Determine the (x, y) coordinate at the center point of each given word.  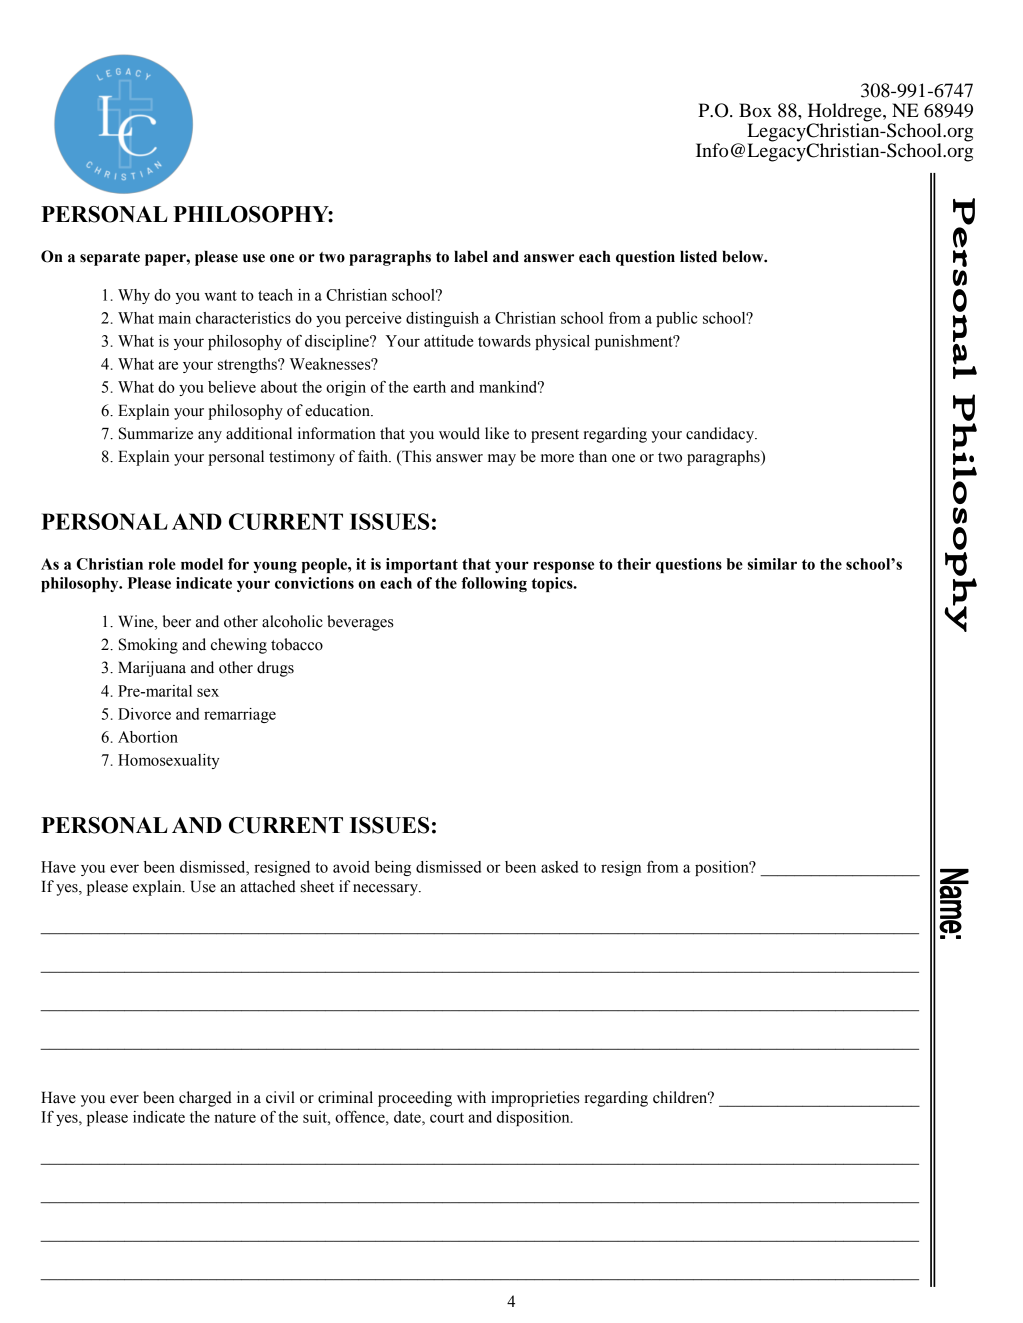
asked (559, 867)
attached (268, 886)
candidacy (721, 435)
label (471, 256)
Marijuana (152, 669)
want (220, 295)
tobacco (297, 644)
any (210, 437)
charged (205, 1099)
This (415, 457)
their (634, 564)
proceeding (415, 1099)
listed (698, 256)
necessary (386, 890)
